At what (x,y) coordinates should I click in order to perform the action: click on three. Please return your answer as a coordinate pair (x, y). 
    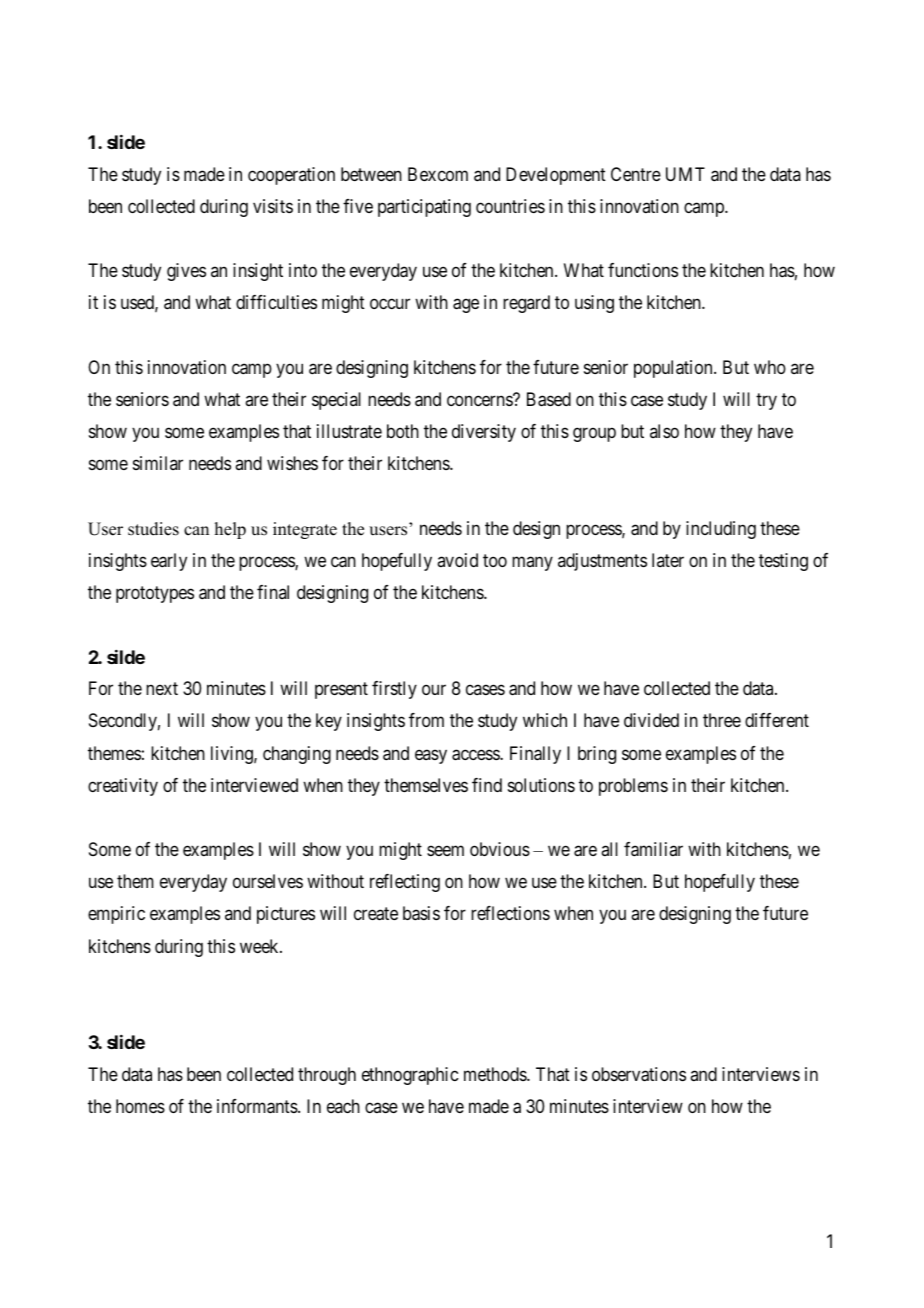
    Looking at the image, I should click on (722, 720).
